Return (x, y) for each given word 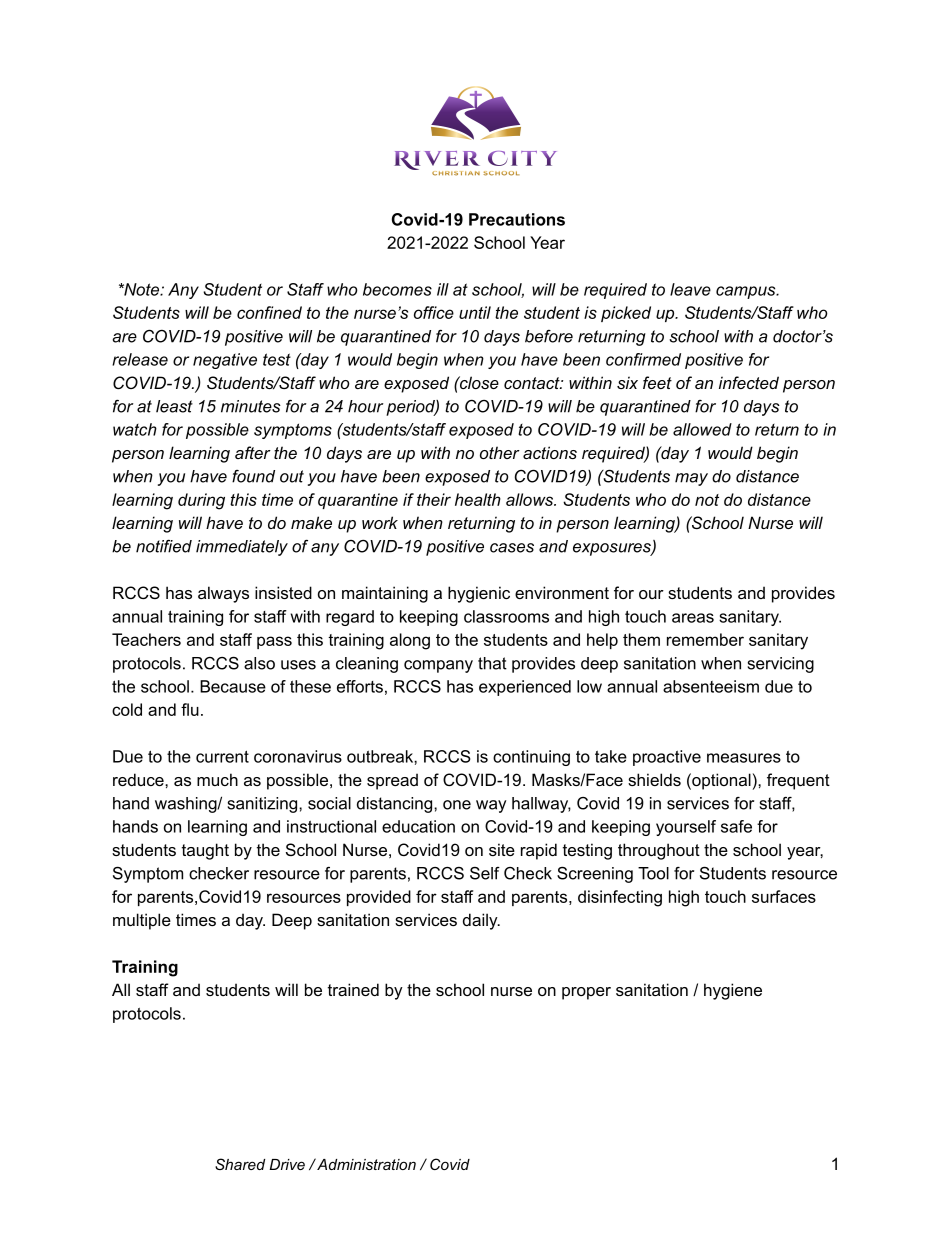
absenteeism (711, 686)
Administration (365, 1164)
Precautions (517, 219)
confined (269, 312)
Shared (240, 1164)
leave (690, 289)
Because (233, 686)
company (438, 666)
